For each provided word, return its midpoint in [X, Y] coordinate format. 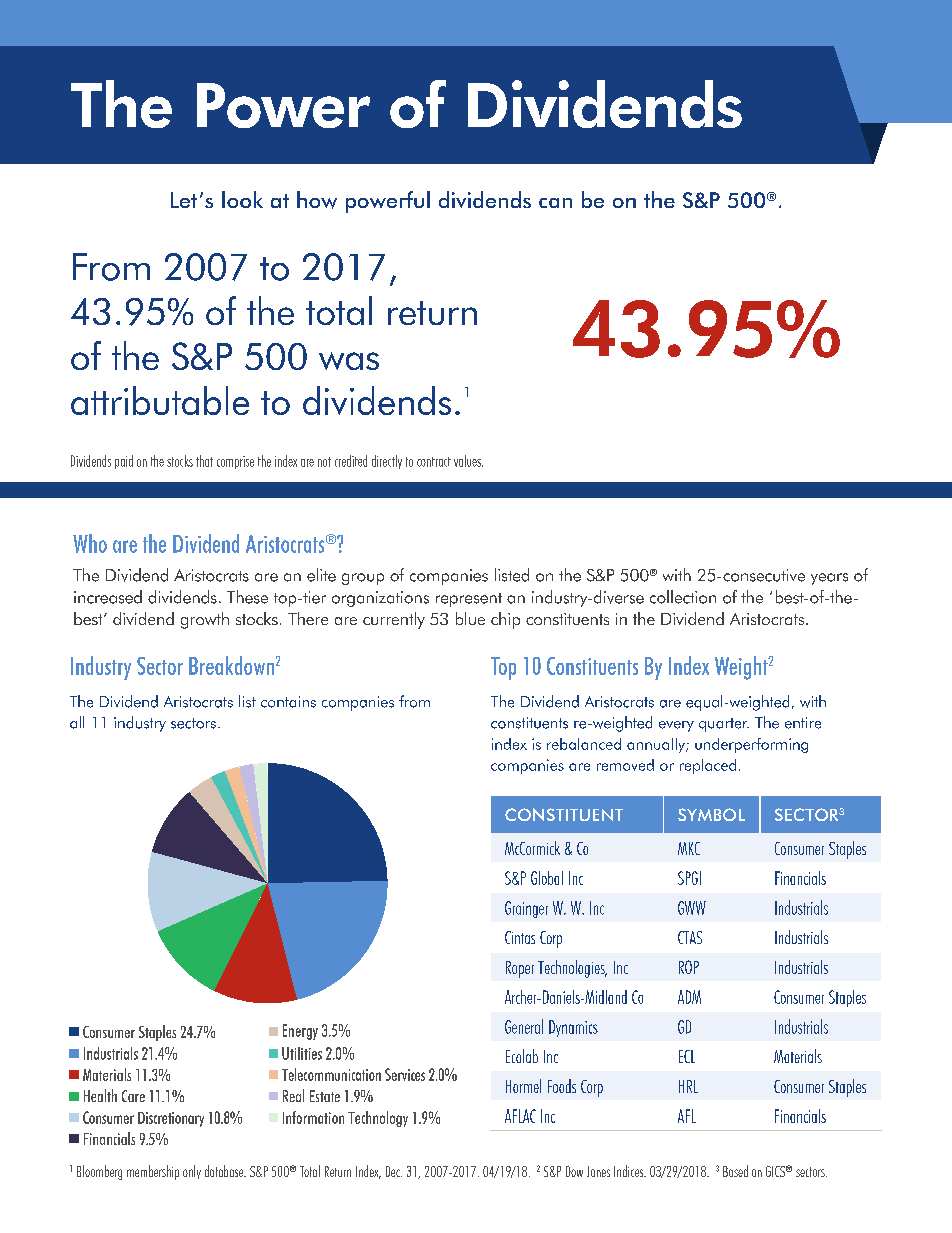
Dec [394, 1171]
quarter [724, 725]
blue [470, 618]
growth [205, 620]
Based [735, 1171]
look [242, 199]
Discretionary [171, 1119]
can [555, 203]
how [317, 200]
